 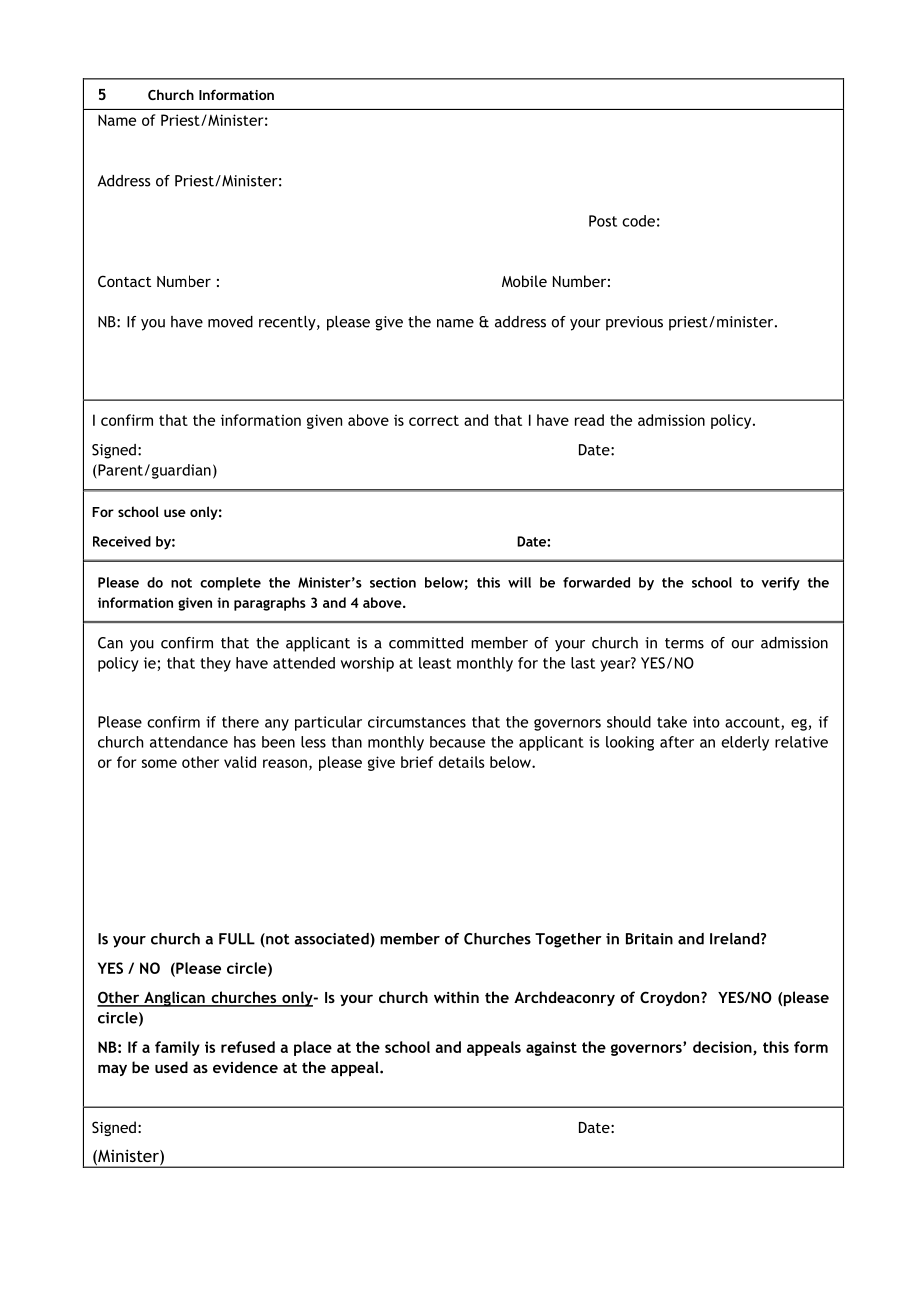 What do you see at coordinates (519, 582) in the document?
I see `will` at bounding box center [519, 582].
